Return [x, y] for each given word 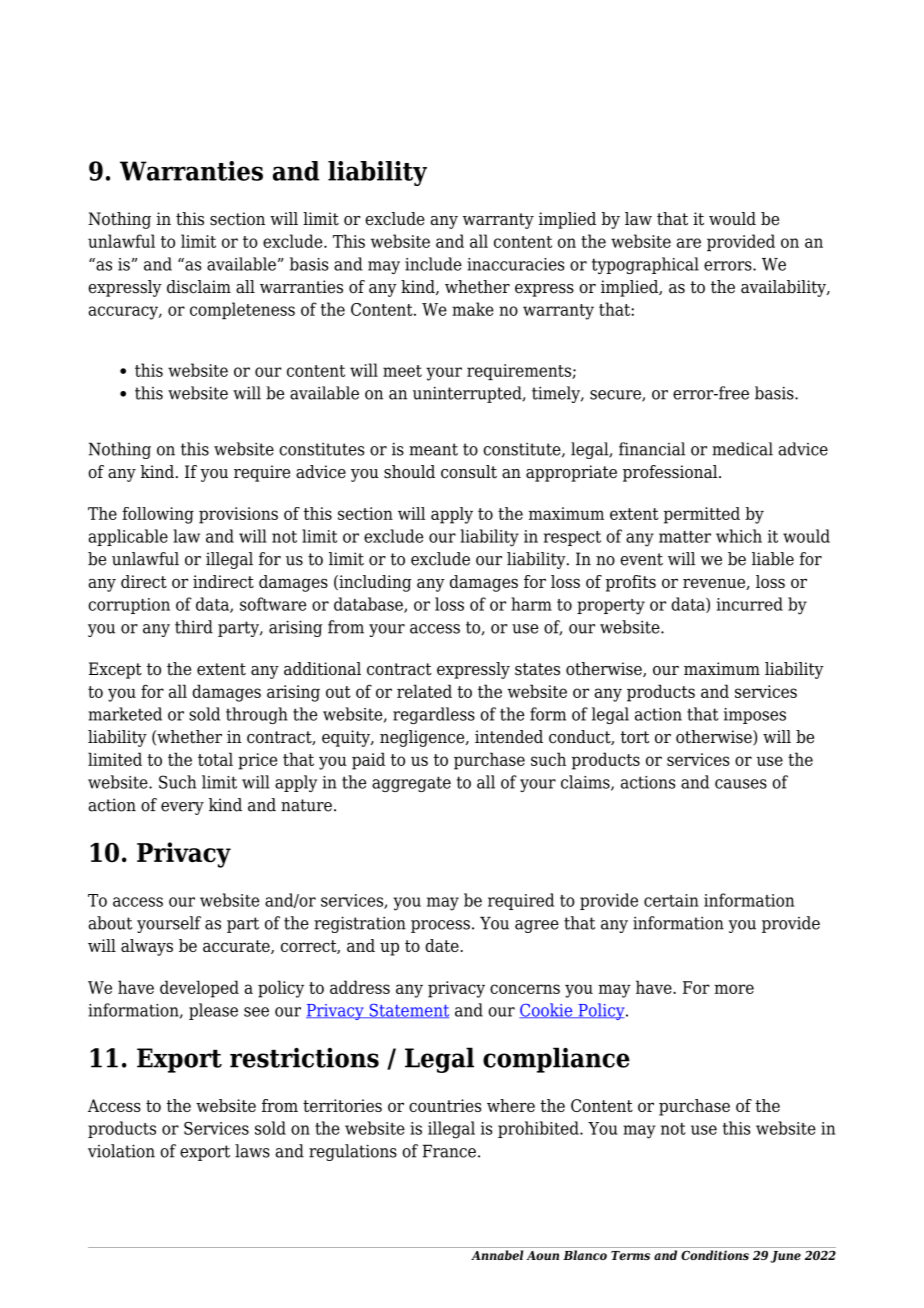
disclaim [199, 287]
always [147, 947]
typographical [645, 265]
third [194, 627]
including [374, 583]
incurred [750, 604]
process [440, 926]
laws [252, 1151]
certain [671, 900]
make [473, 309]
